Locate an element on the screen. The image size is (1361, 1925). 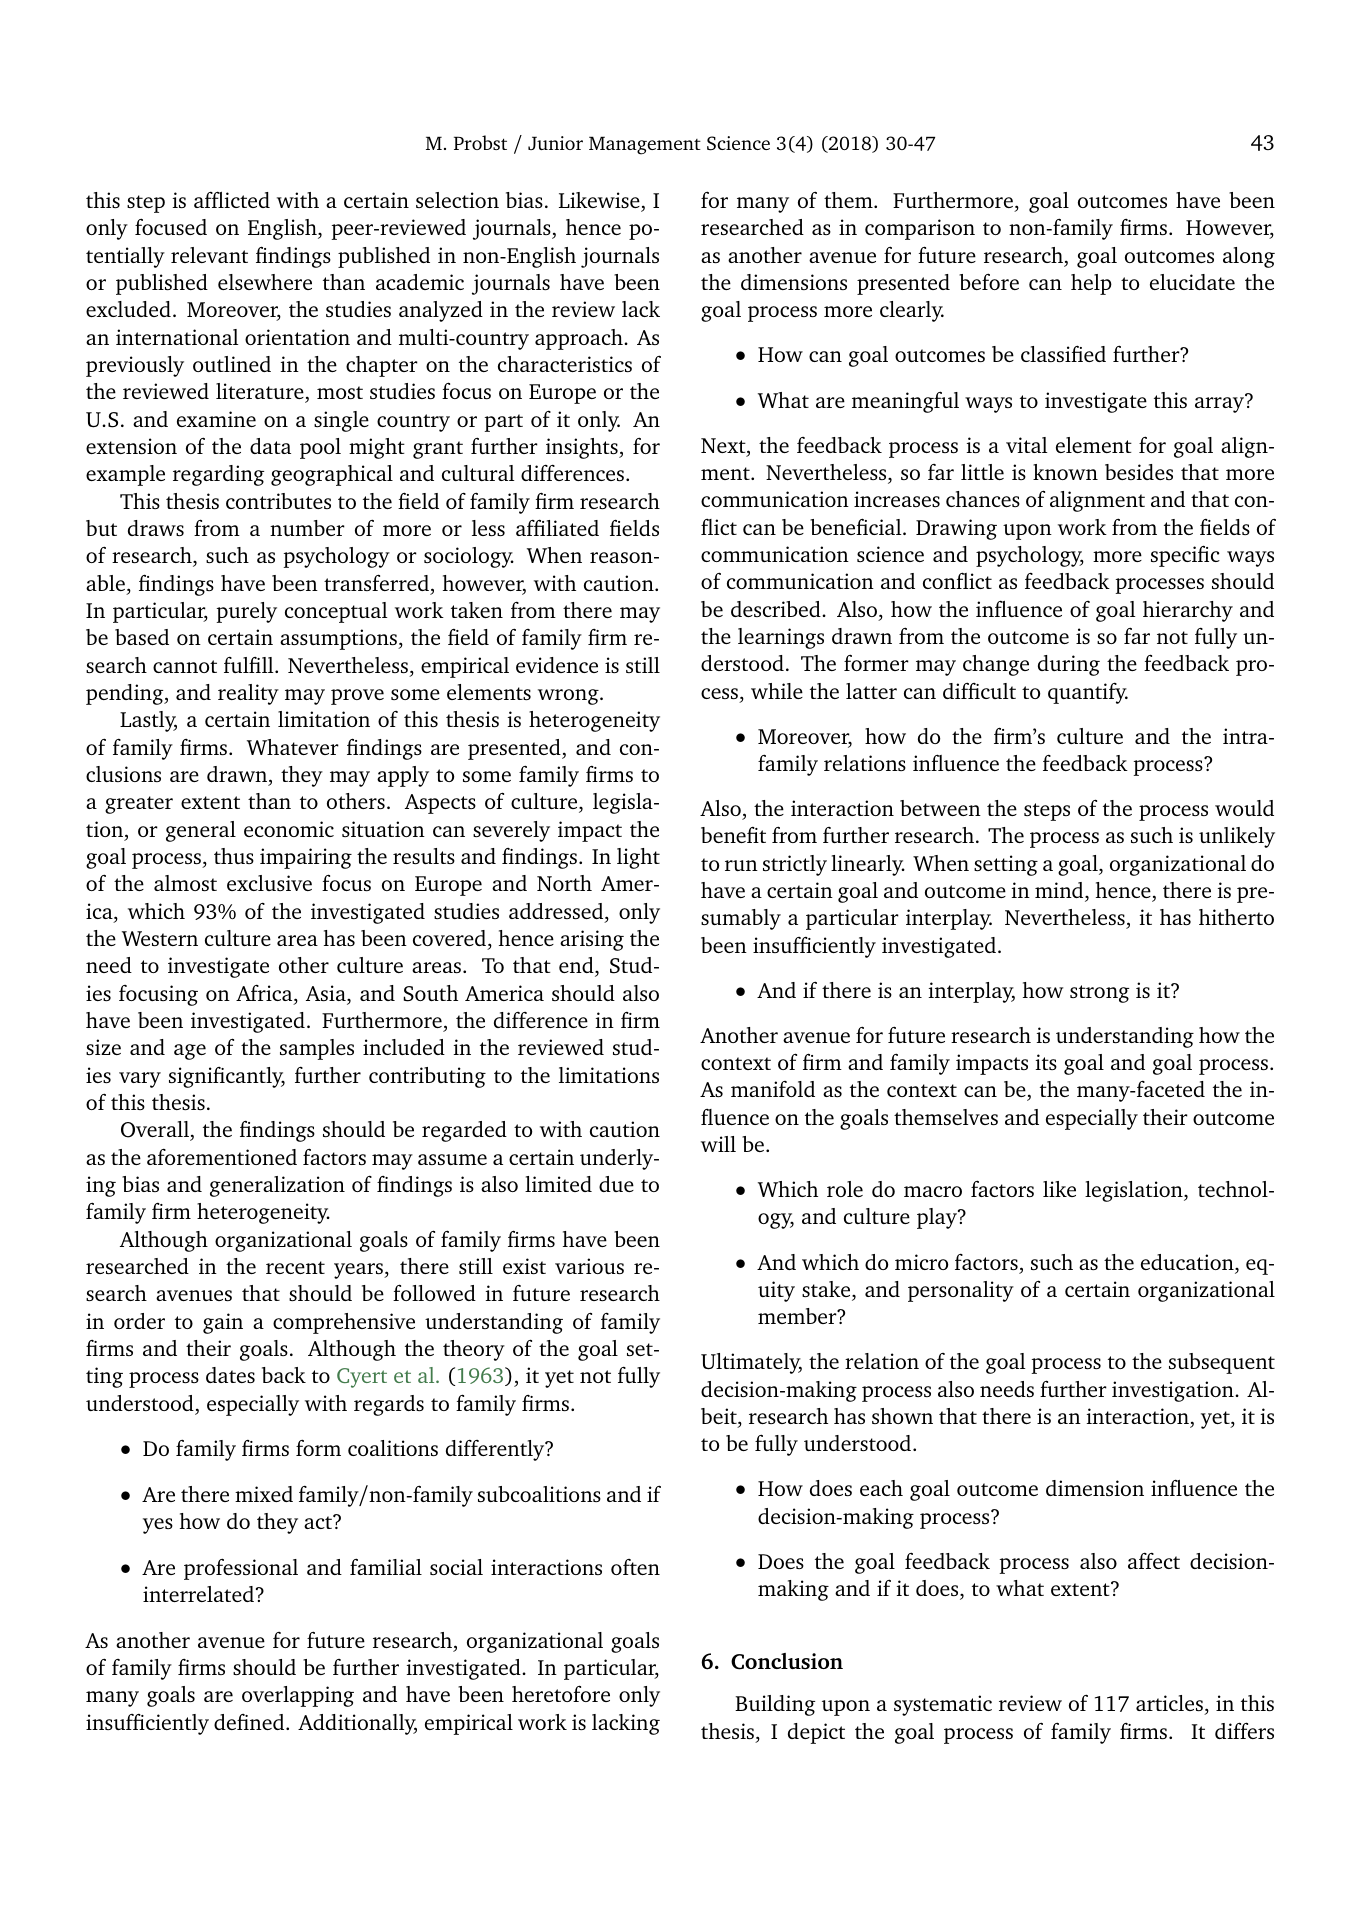
due is located at coordinates (616, 1184).
